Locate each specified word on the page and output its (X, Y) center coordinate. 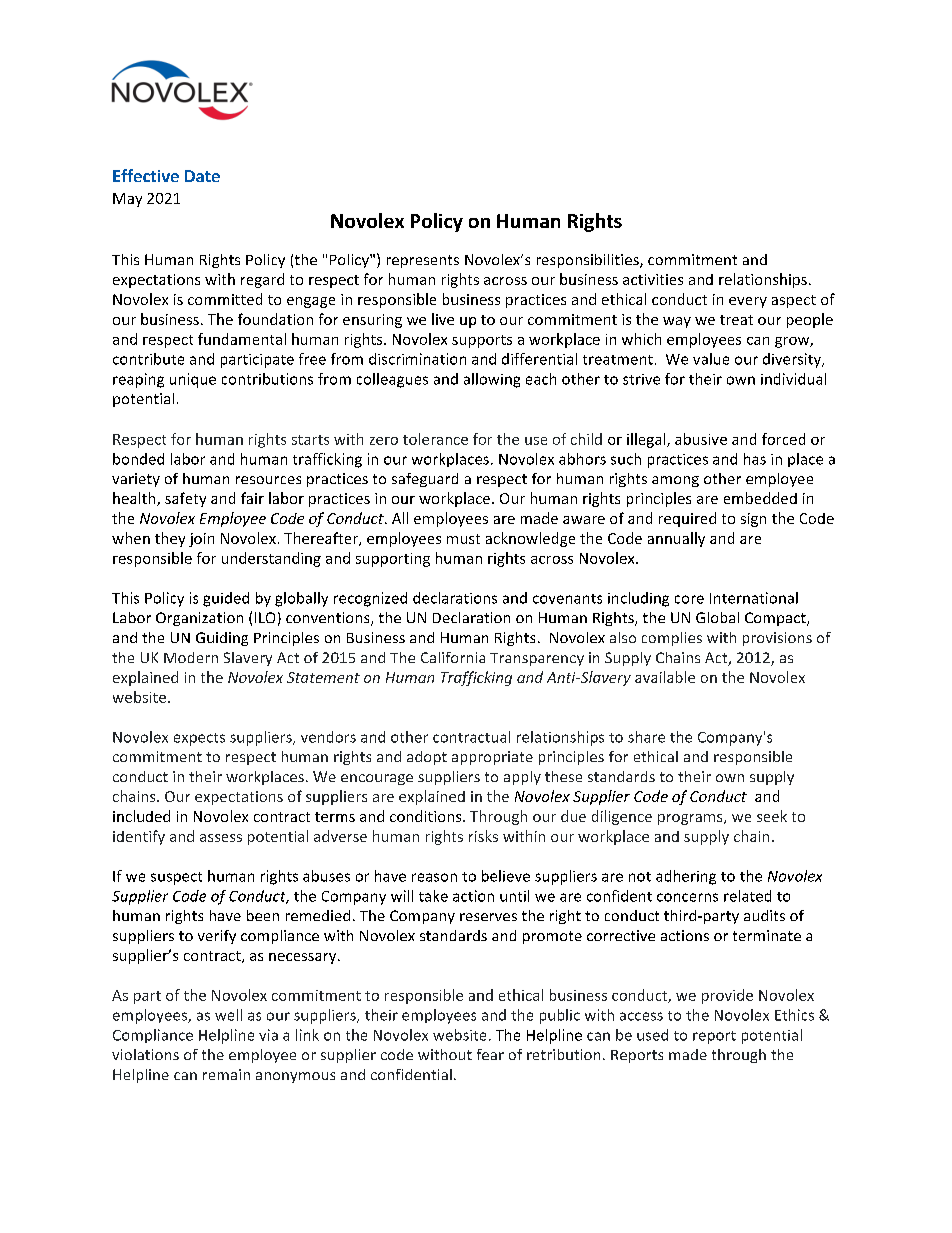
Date (202, 176)
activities (653, 279)
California (453, 657)
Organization (199, 619)
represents (423, 261)
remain (226, 1074)
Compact (776, 619)
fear (490, 1054)
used (652, 1035)
